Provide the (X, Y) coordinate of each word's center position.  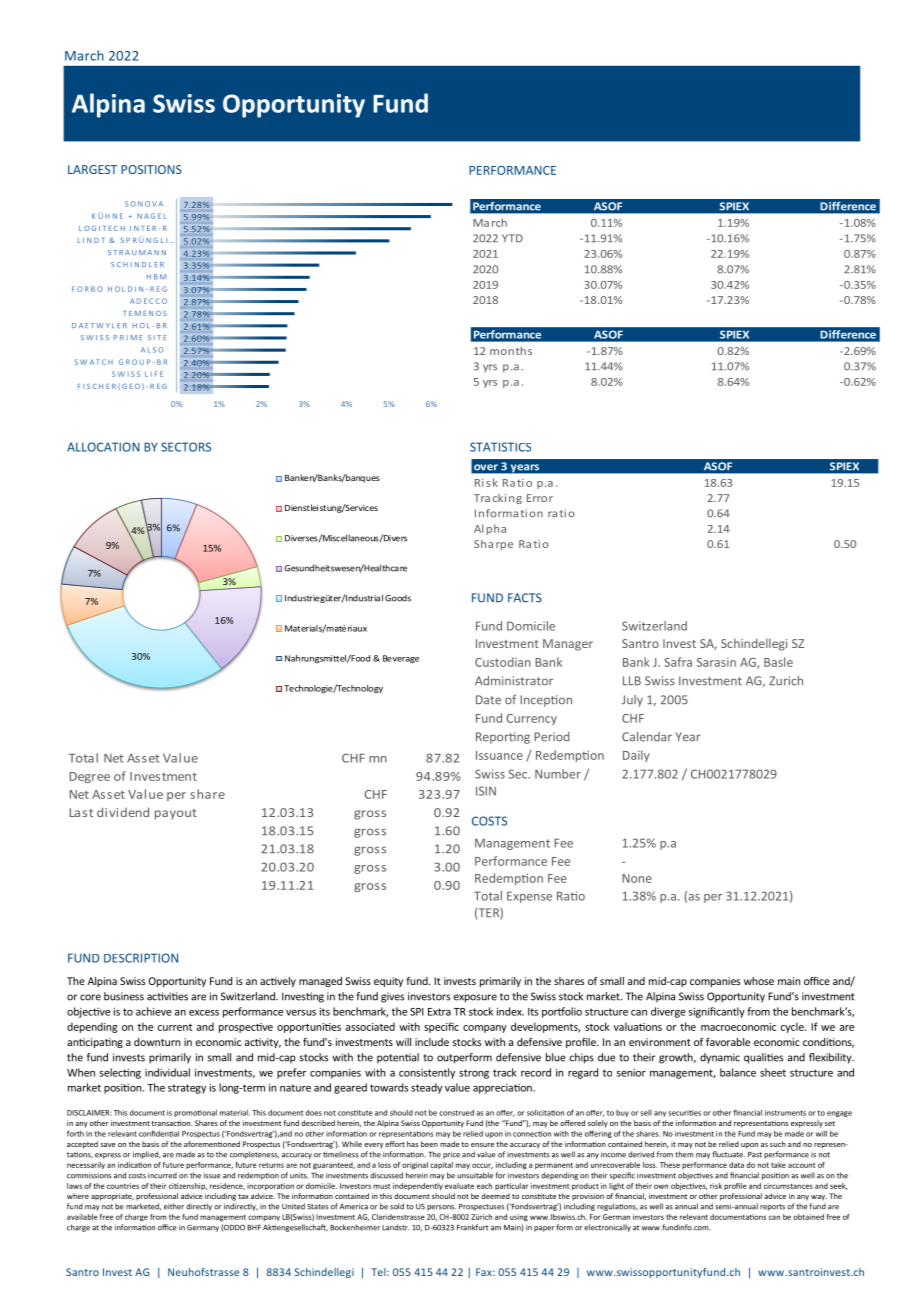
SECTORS (186, 447)
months (511, 351)
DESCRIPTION (141, 958)
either (174, 1206)
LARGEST (92, 169)
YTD (512, 238)
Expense (529, 897)
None (637, 878)
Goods (398, 598)
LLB (632, 680)
